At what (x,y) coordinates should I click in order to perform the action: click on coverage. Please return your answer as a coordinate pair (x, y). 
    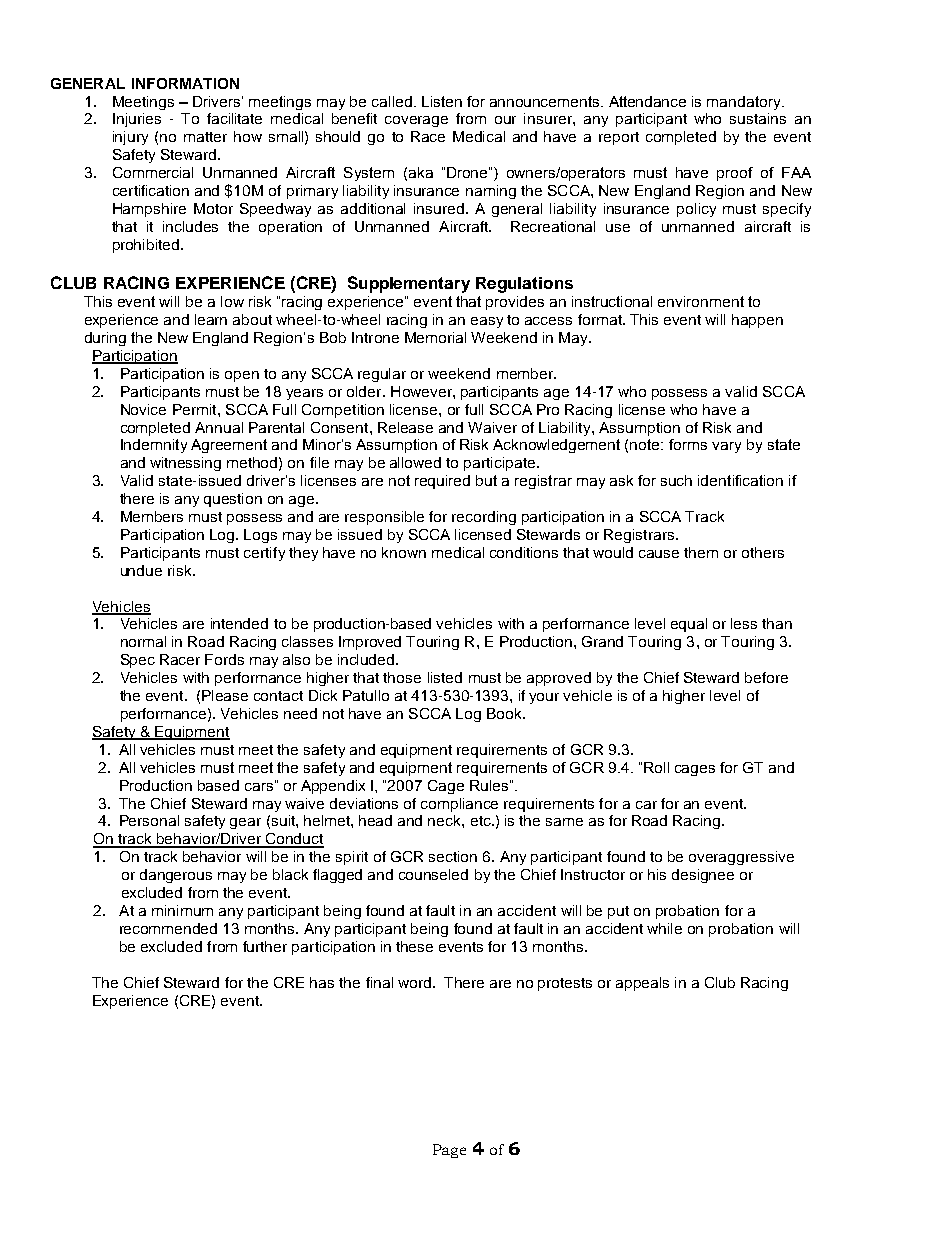
    Looking at the image, I should click on (416, 121).
